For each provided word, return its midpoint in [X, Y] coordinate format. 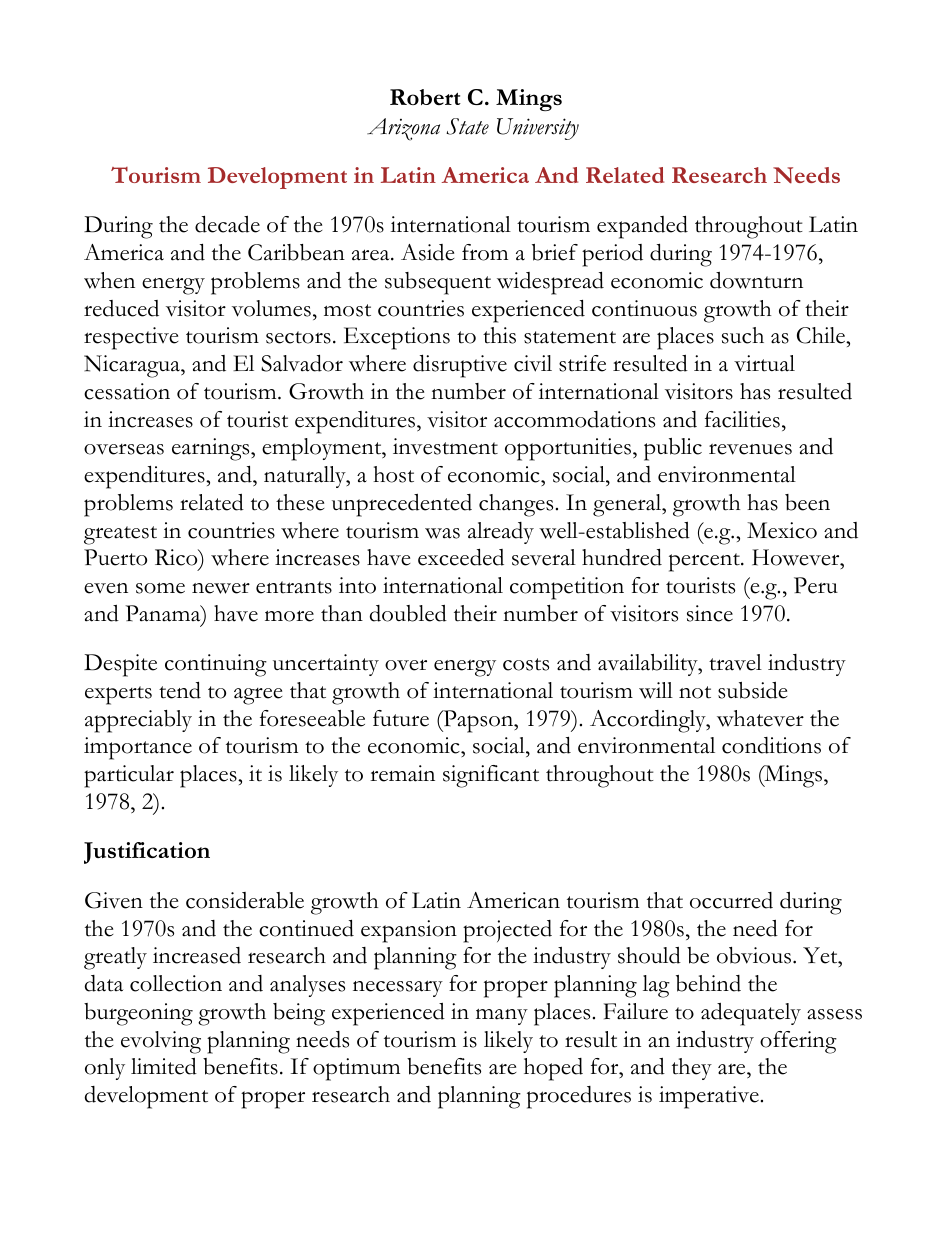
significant [491, 776]
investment [445, 446]
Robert [425, 97]
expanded [642, 227]
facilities [742, 419]
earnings [212, 449]
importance [138, 748]
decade [227, 224]
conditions [771, 745]
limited [164, 1066]
